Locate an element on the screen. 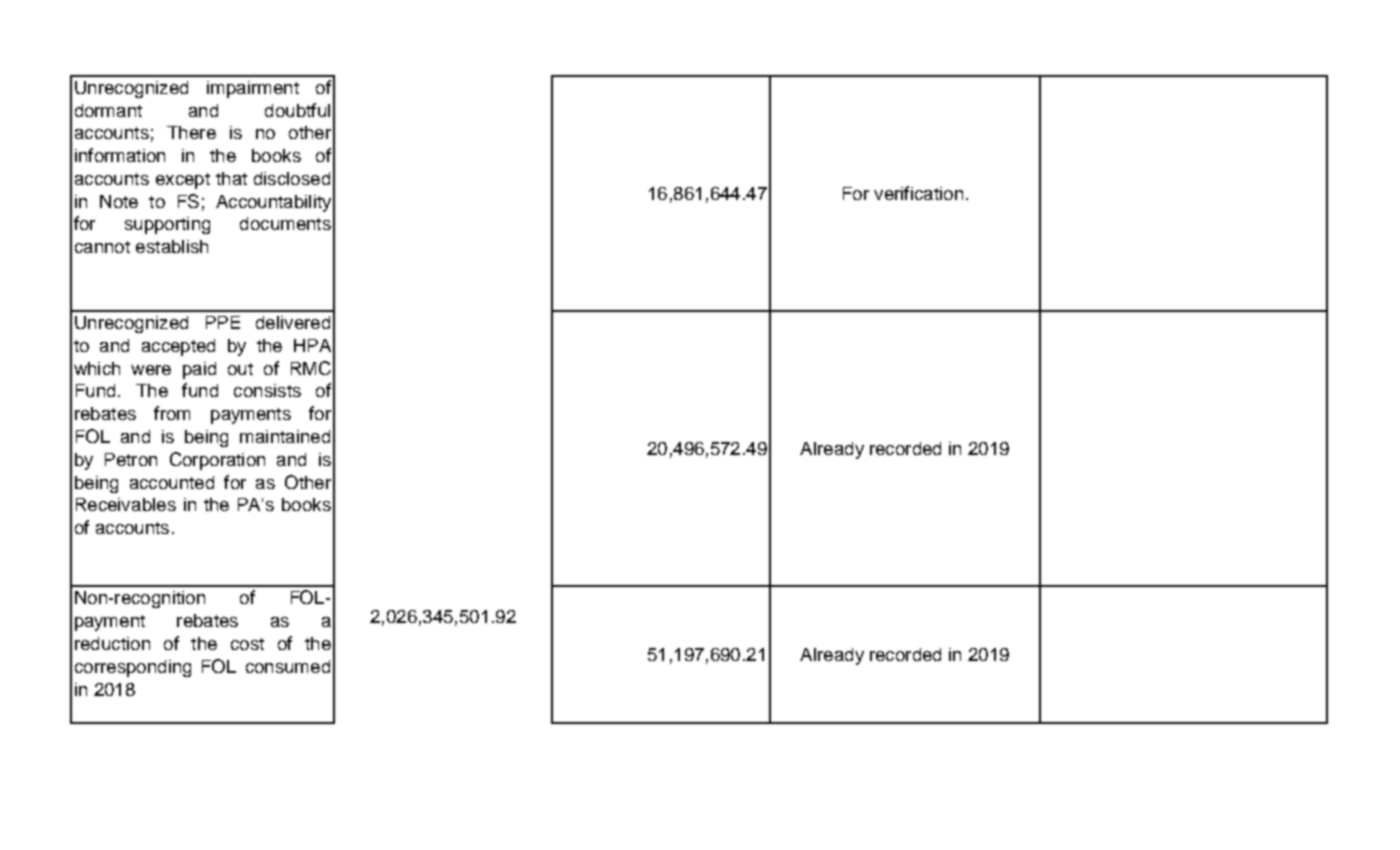 This screenshot has height=850, width=1400. RMC is located at coordinates (311, 368).
